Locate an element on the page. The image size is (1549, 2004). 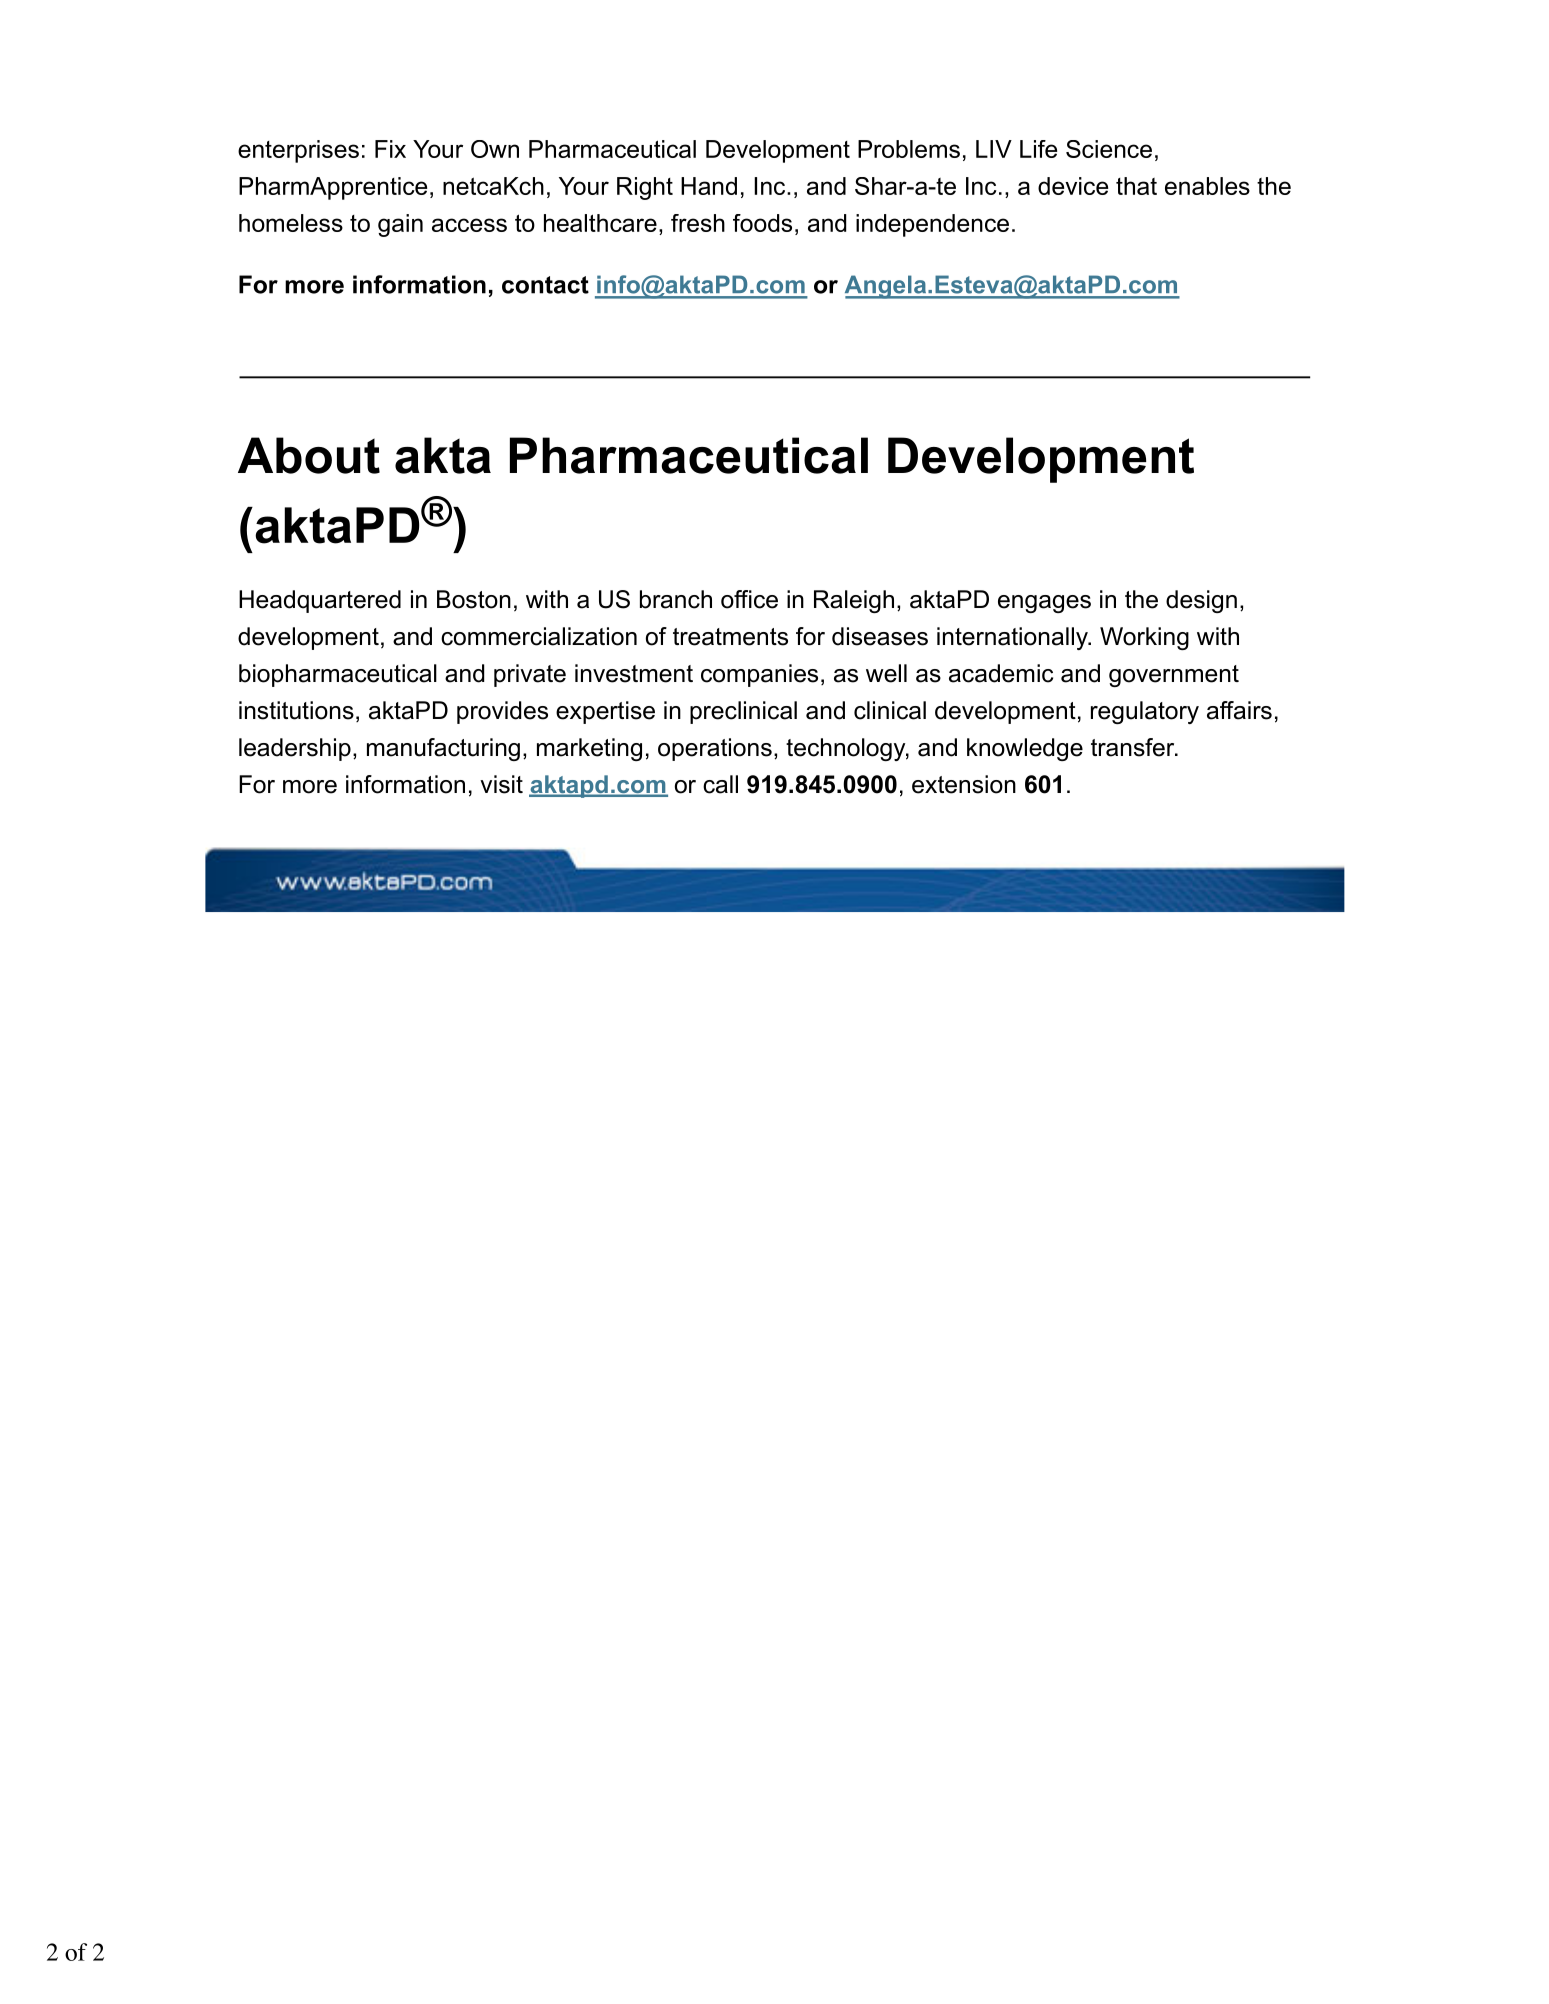
that is located at coordinates (1136, 186).
